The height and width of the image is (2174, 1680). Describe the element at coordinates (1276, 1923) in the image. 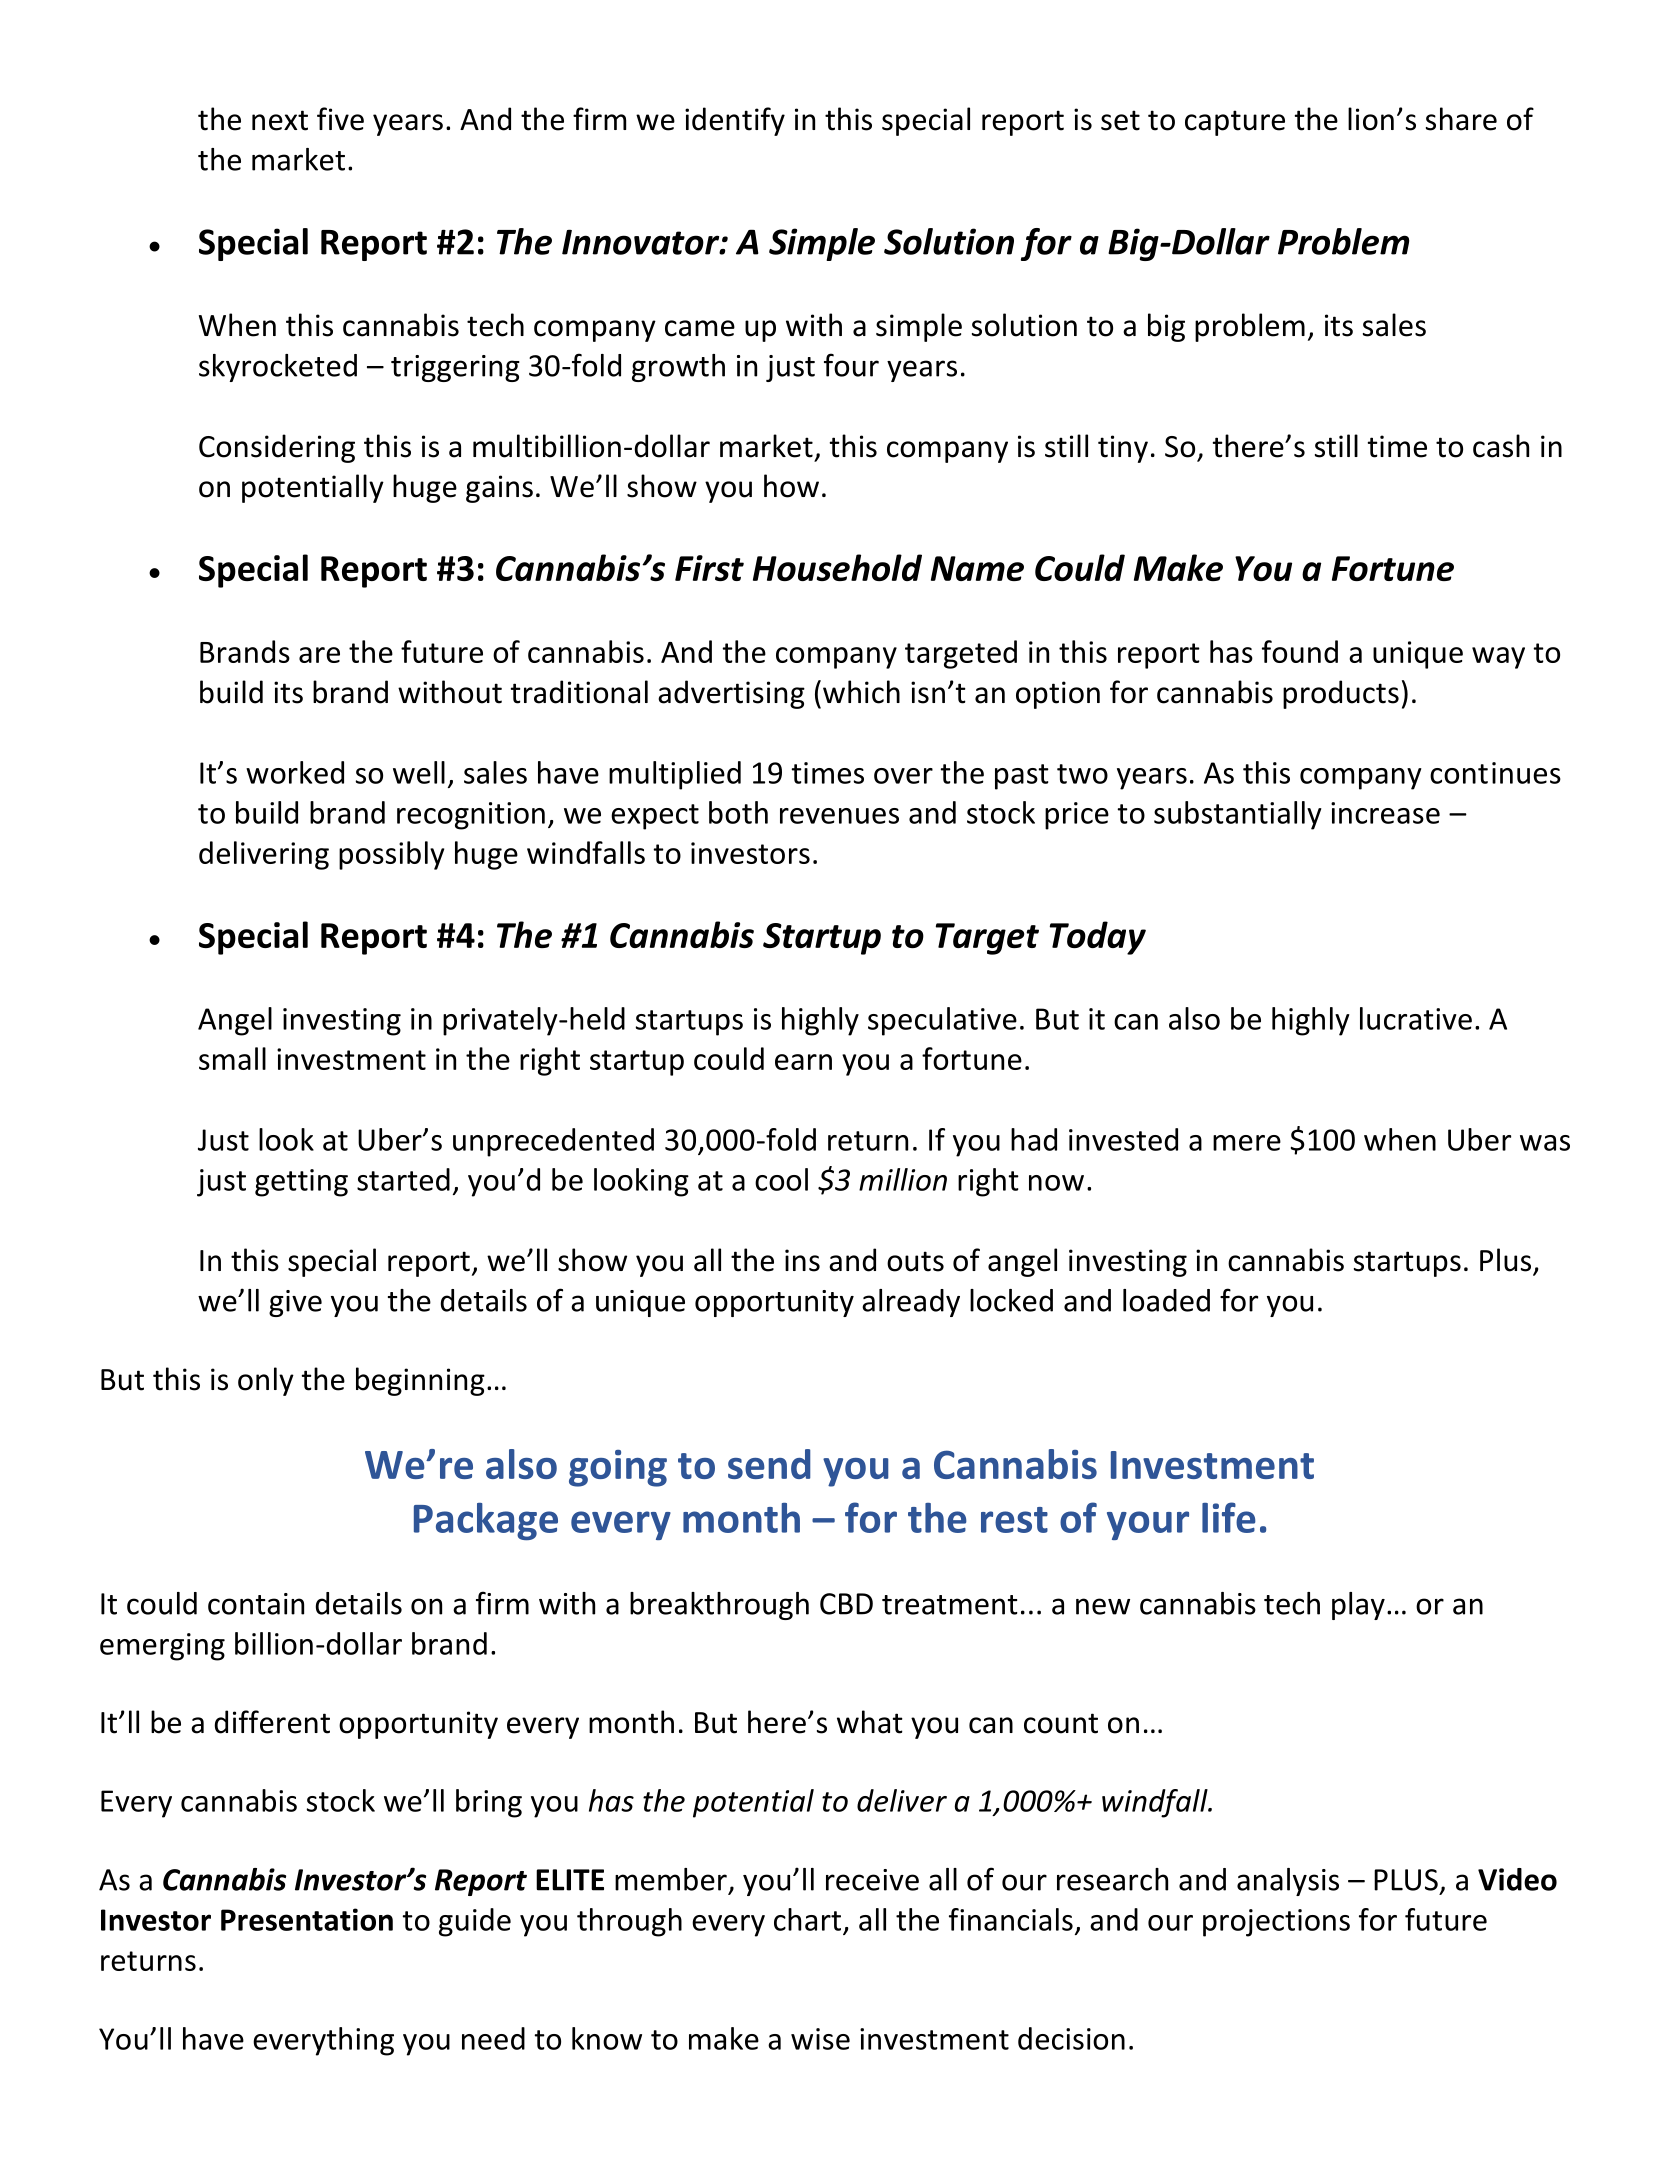

I see `projections` at that location.
